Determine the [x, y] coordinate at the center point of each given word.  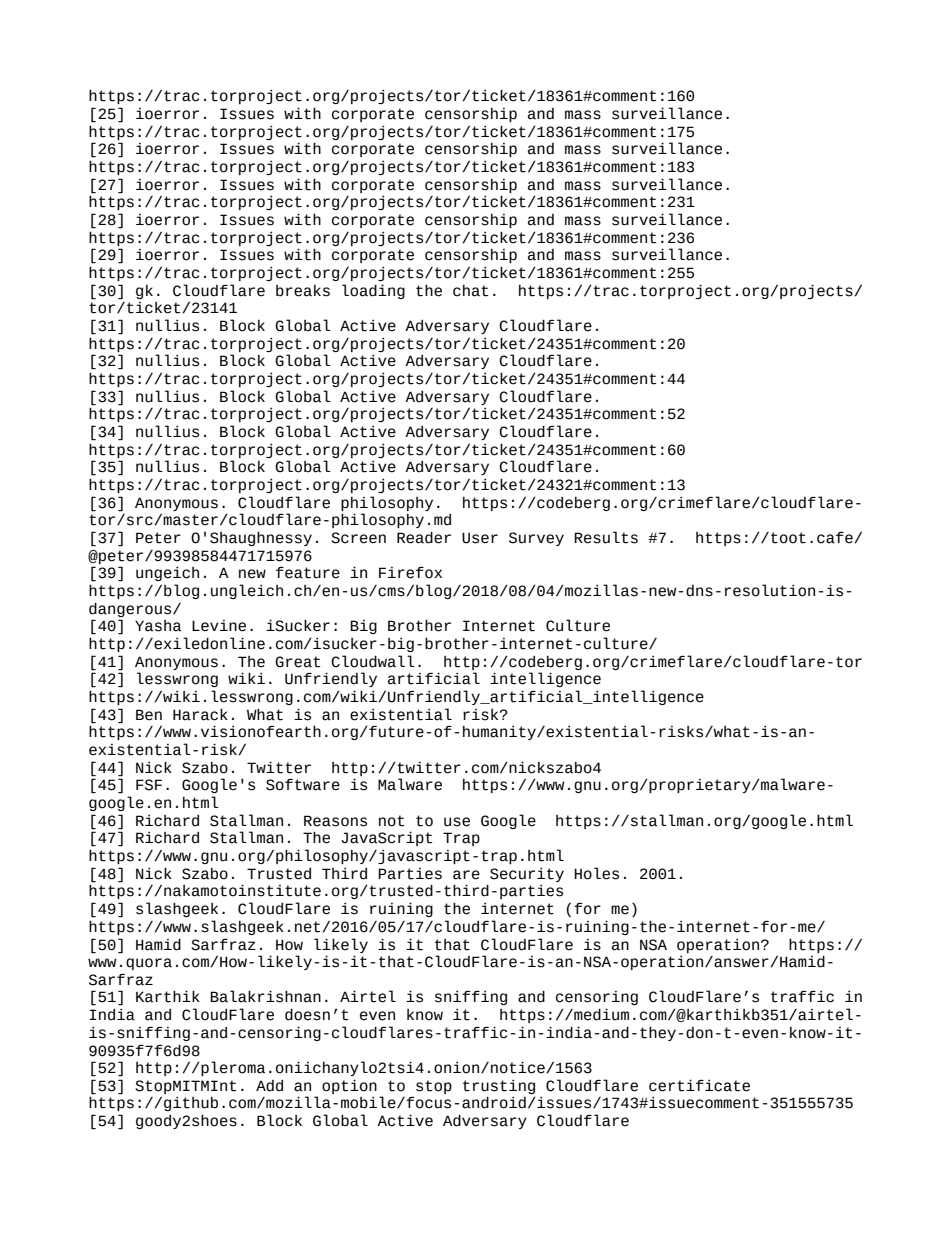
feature [308, 572]
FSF [149, 785]
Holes [596, 873]
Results [606, 537]
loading [373, 291]
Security [527, 875]
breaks [303, 291]
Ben [149, 715]
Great [297, 662]
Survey [536, 539]
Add [269, 1086]
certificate [699, 1085]
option [349, 1086]
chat [470, 291]
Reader [424, 538]
